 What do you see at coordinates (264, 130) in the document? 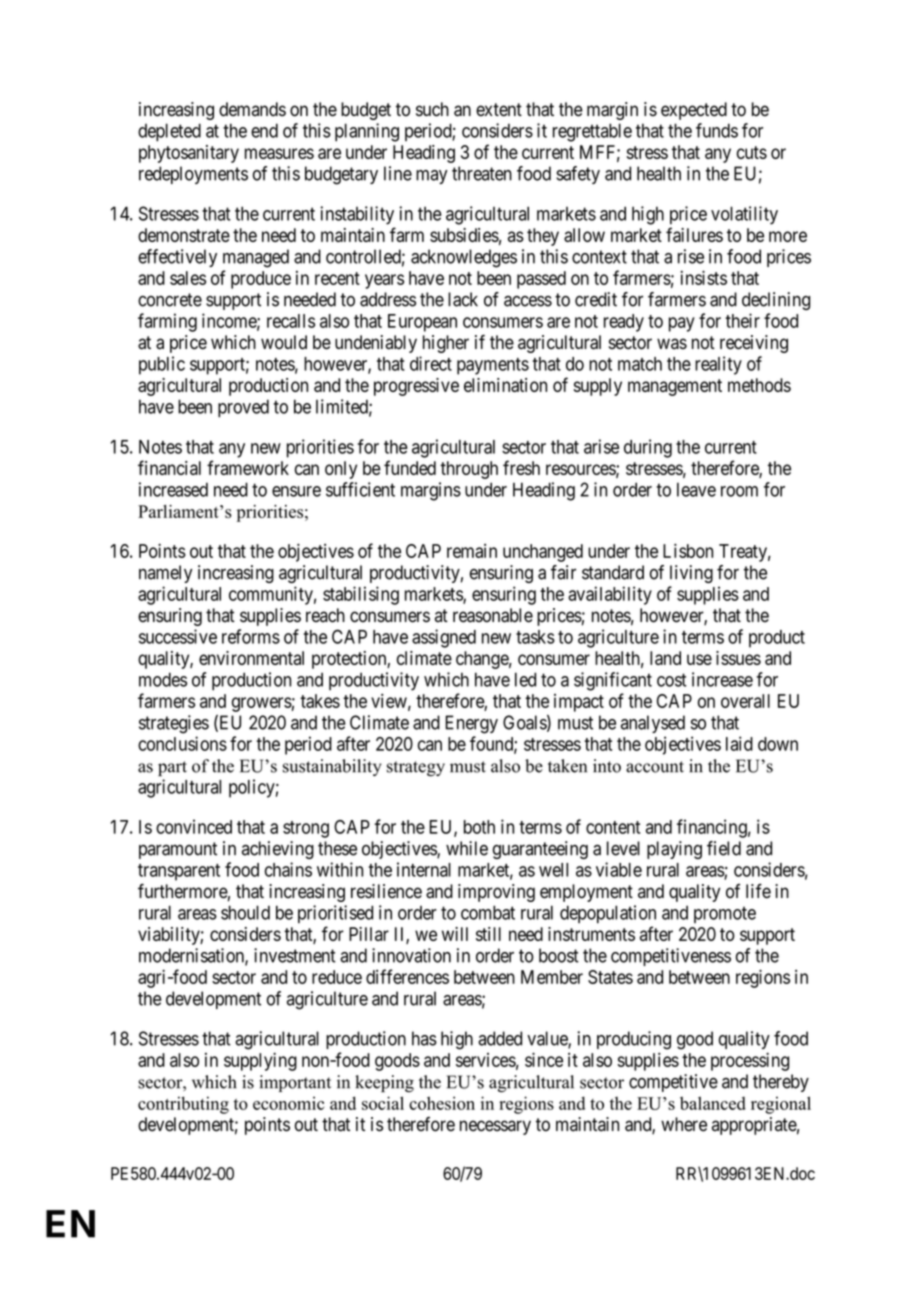
I see `end` at bounding box center [264, 130].
